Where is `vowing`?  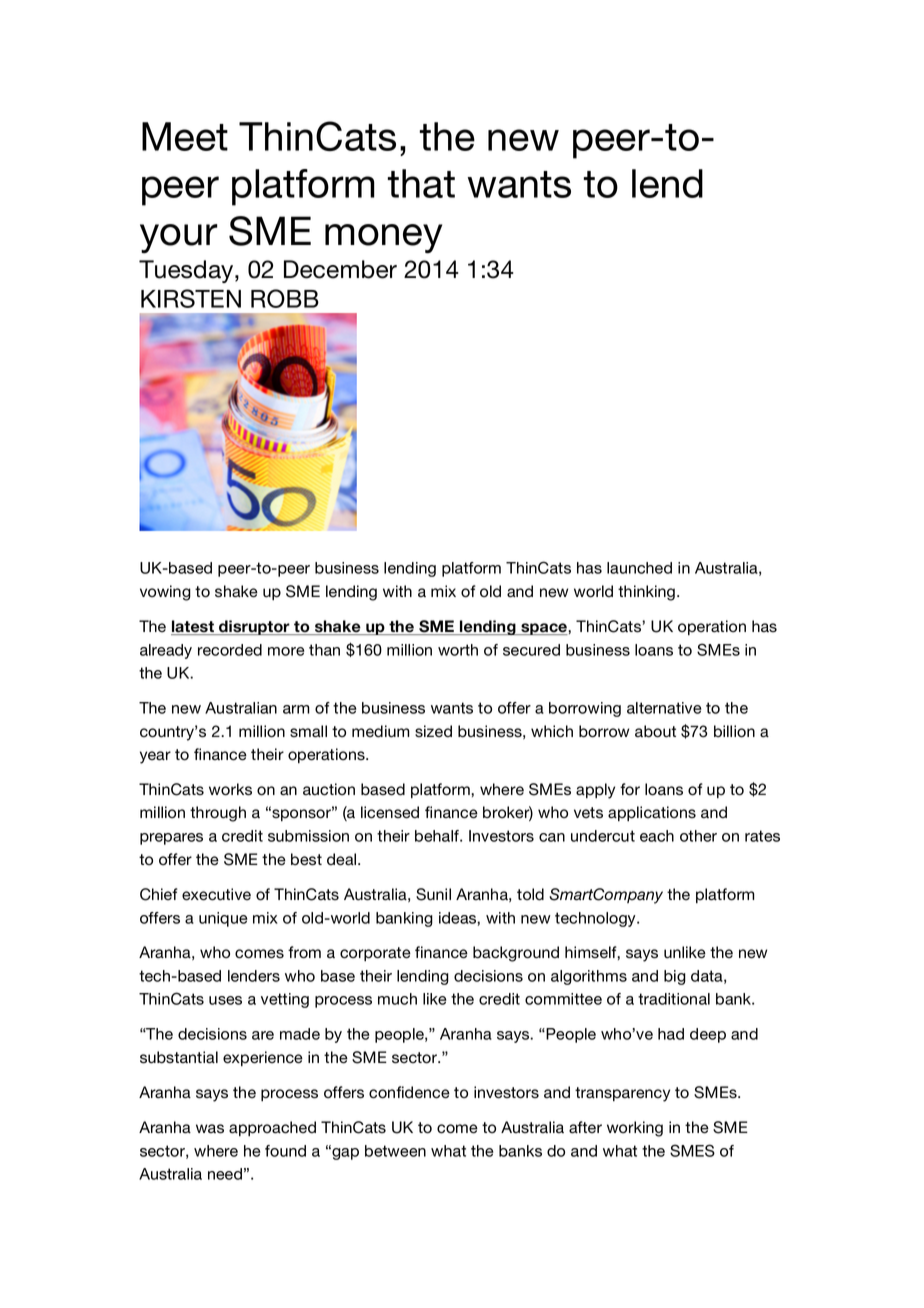 vowing is located at coordinates (165, 593).
